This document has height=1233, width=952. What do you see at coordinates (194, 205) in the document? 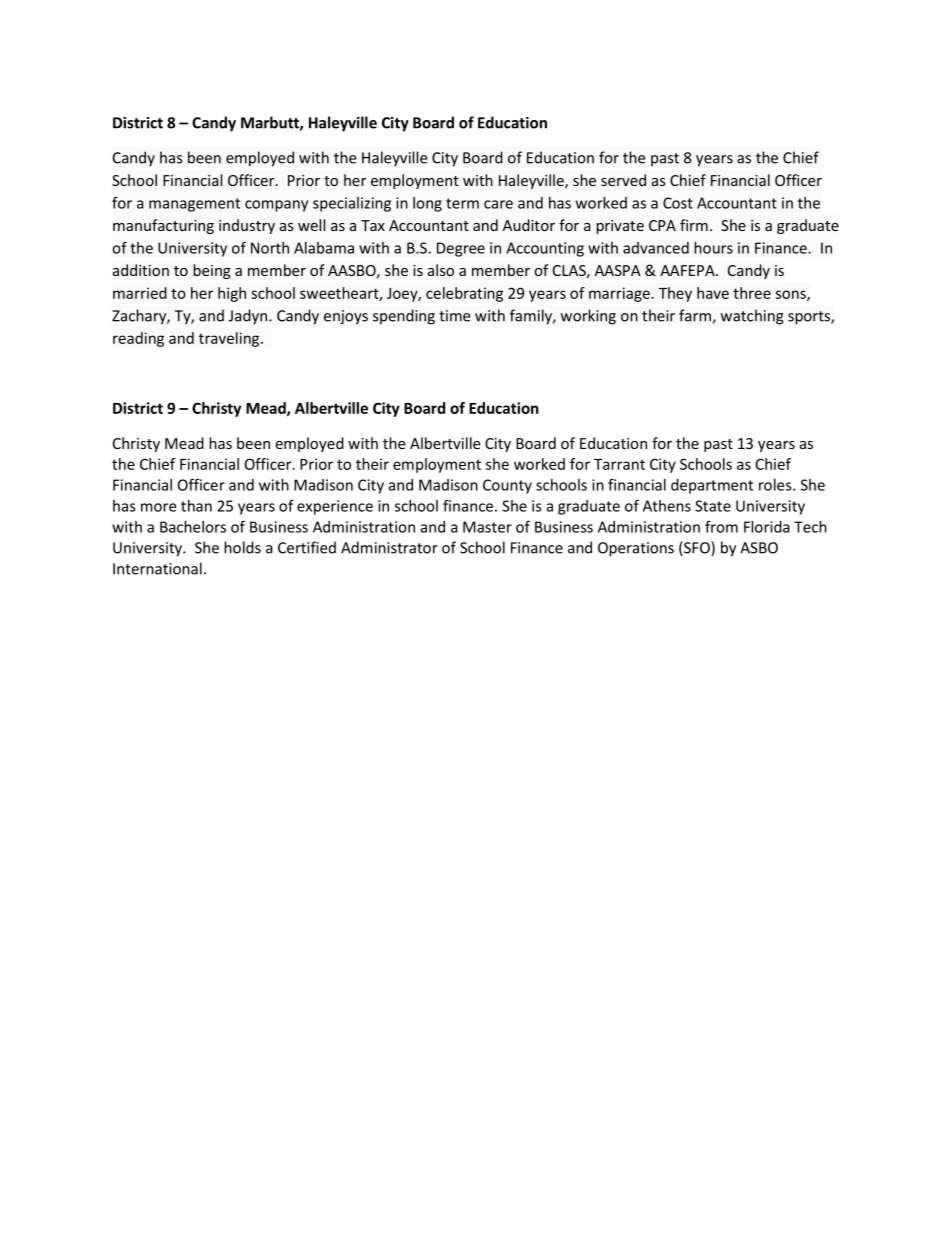
I see `management` at bounding box center [194, 205].
